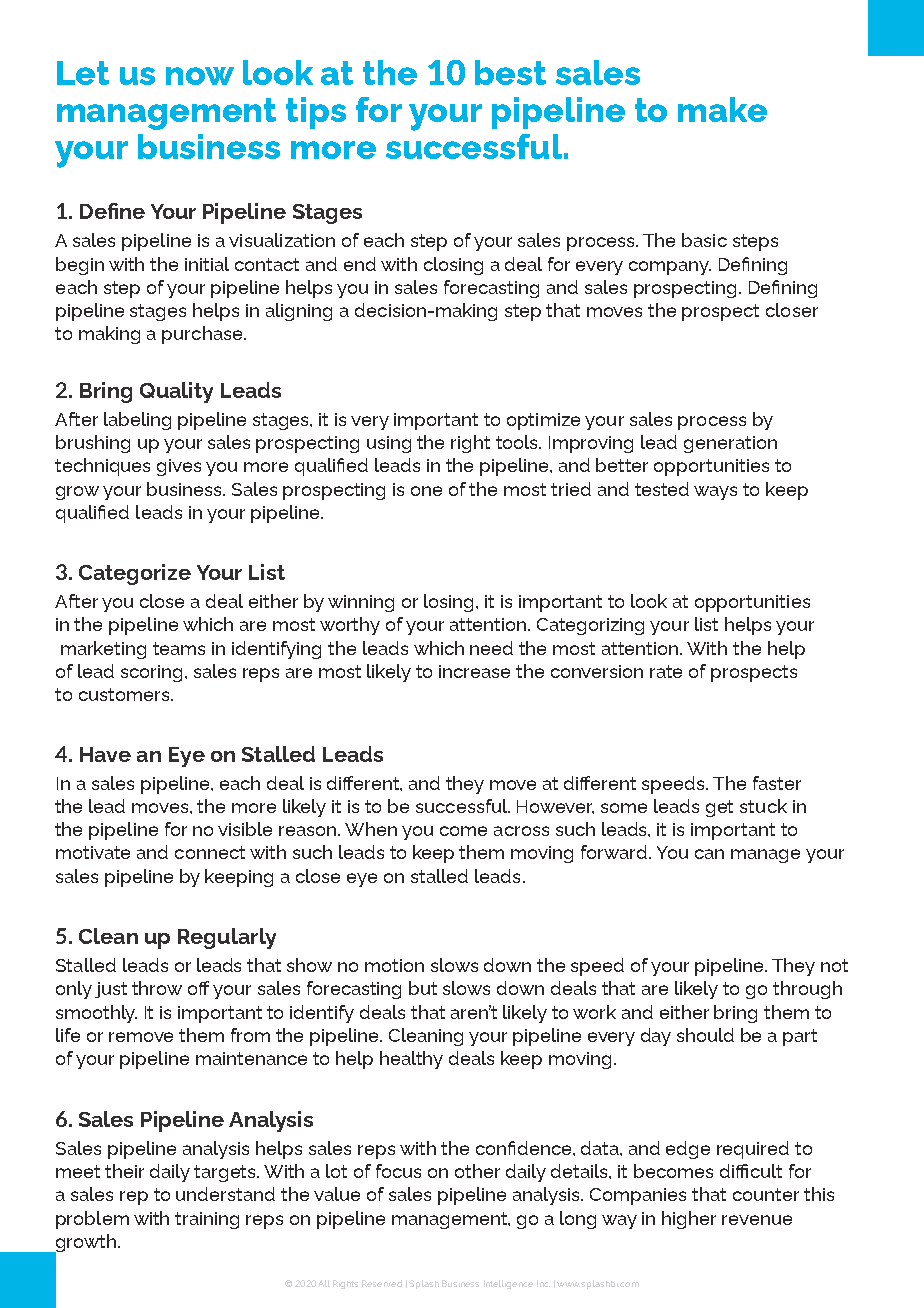 Image resolution: width=924 pixels, height=1308 pixels. I want to click on training, so click(207, 1220).
